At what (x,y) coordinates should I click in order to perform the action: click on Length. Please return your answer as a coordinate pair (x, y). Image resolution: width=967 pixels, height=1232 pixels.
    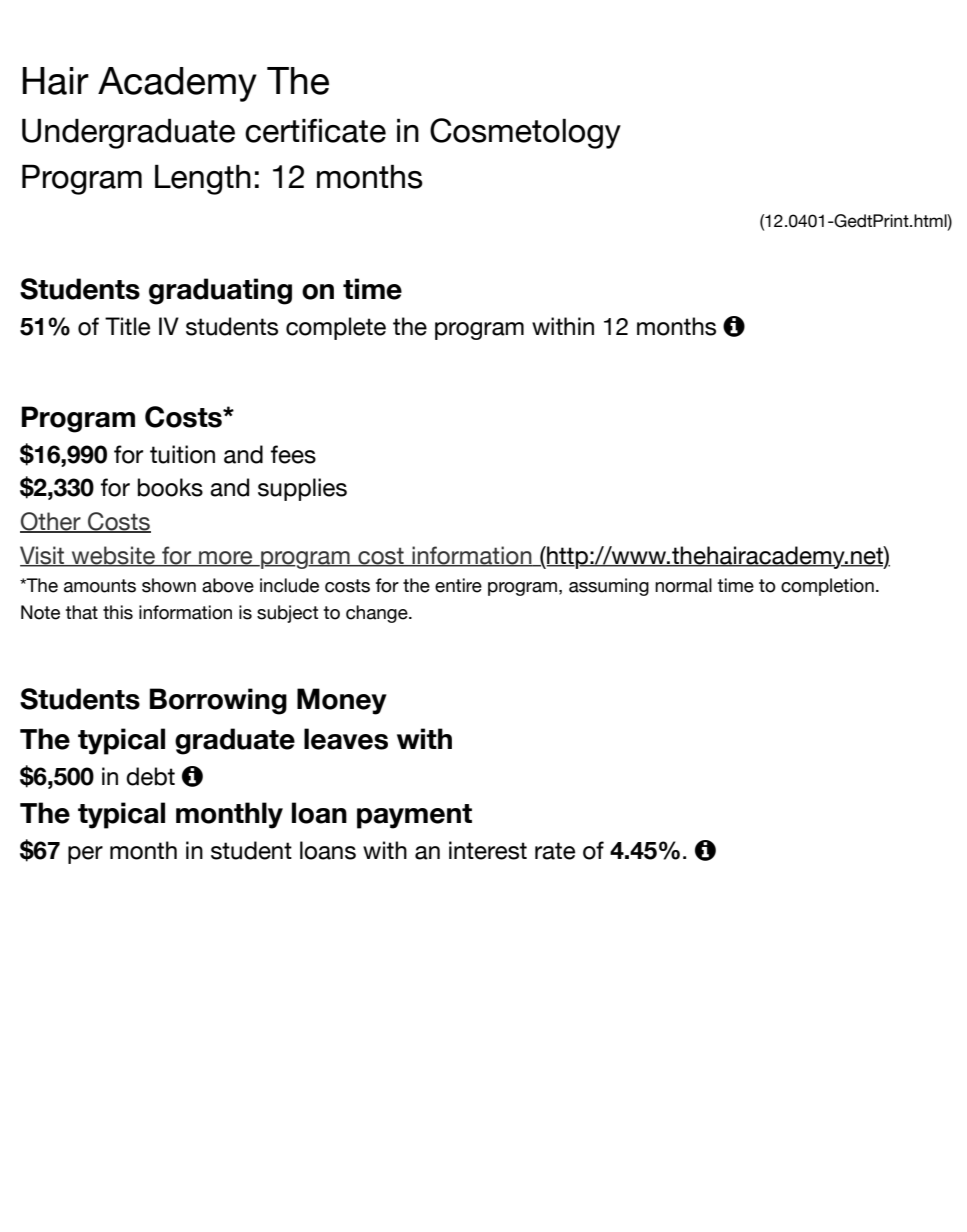
    Looking at the image, I should click on (203, 179).
